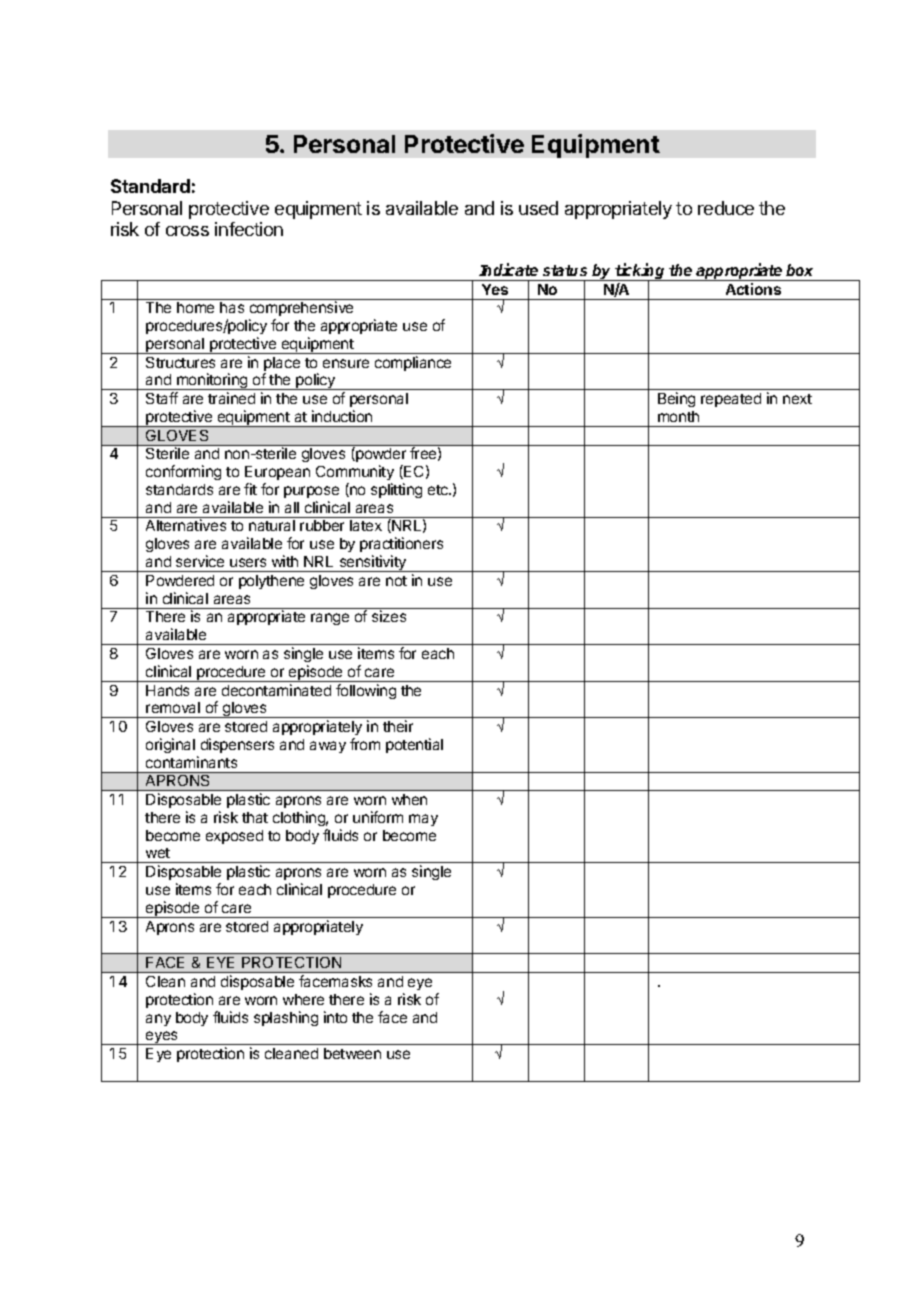  I want to click on between, so click(352, 1053).
